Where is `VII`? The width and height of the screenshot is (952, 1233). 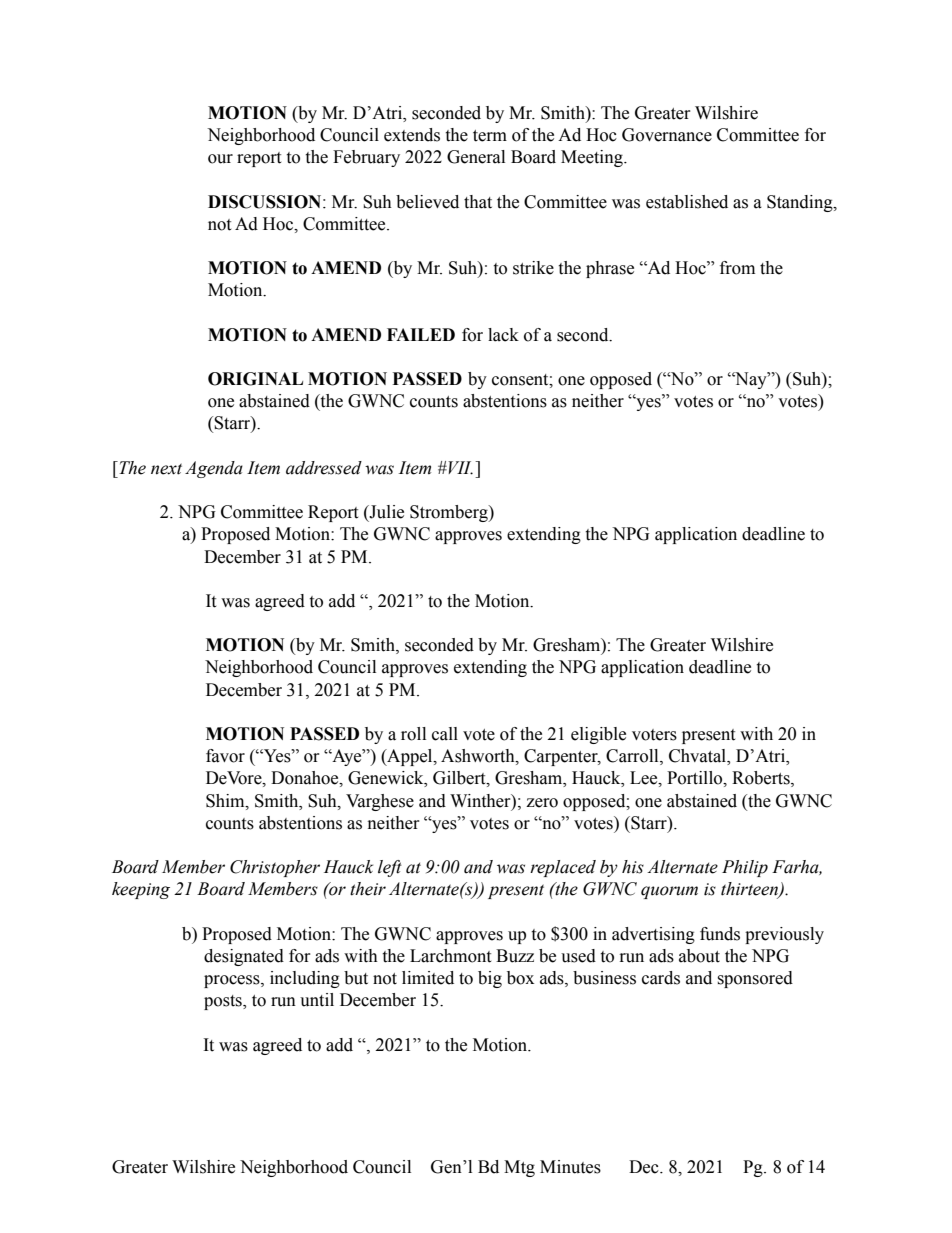 VII is located at coordinates (459, 468).
